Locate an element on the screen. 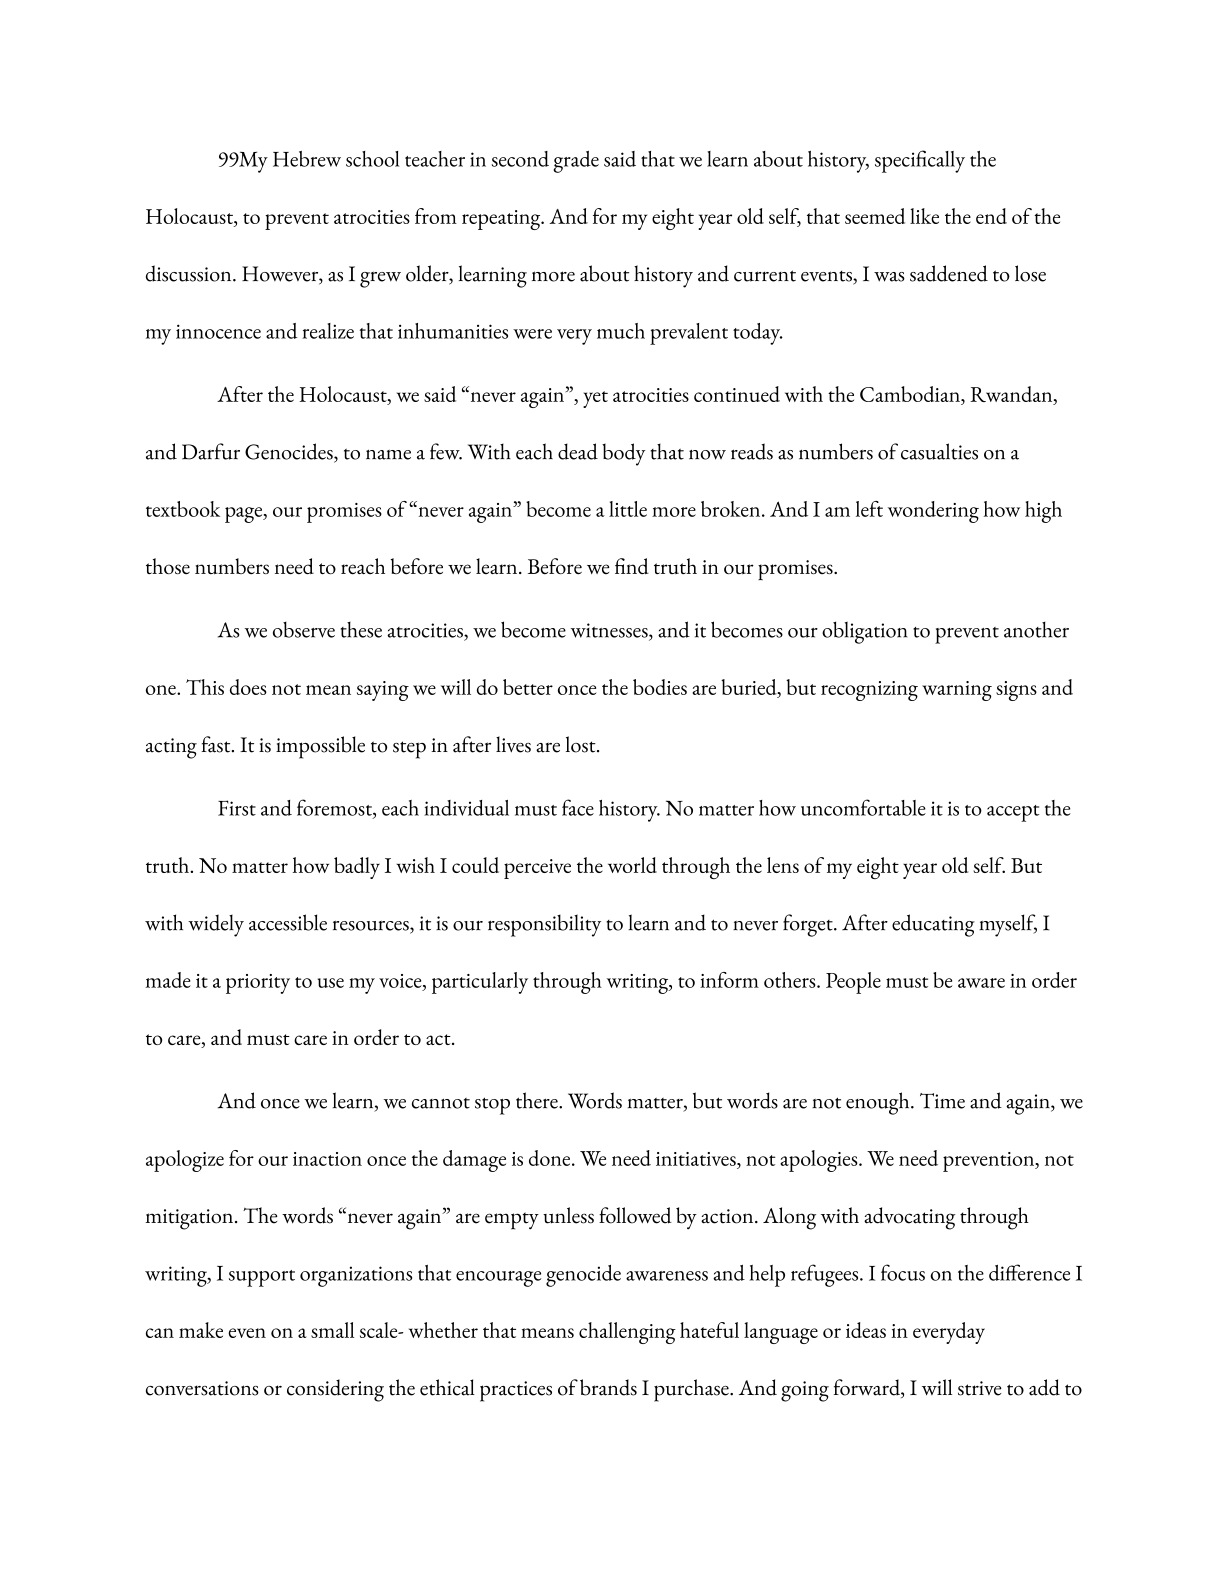 The image size is (1232, 1594). educating is located at coordinates (933, 925).
